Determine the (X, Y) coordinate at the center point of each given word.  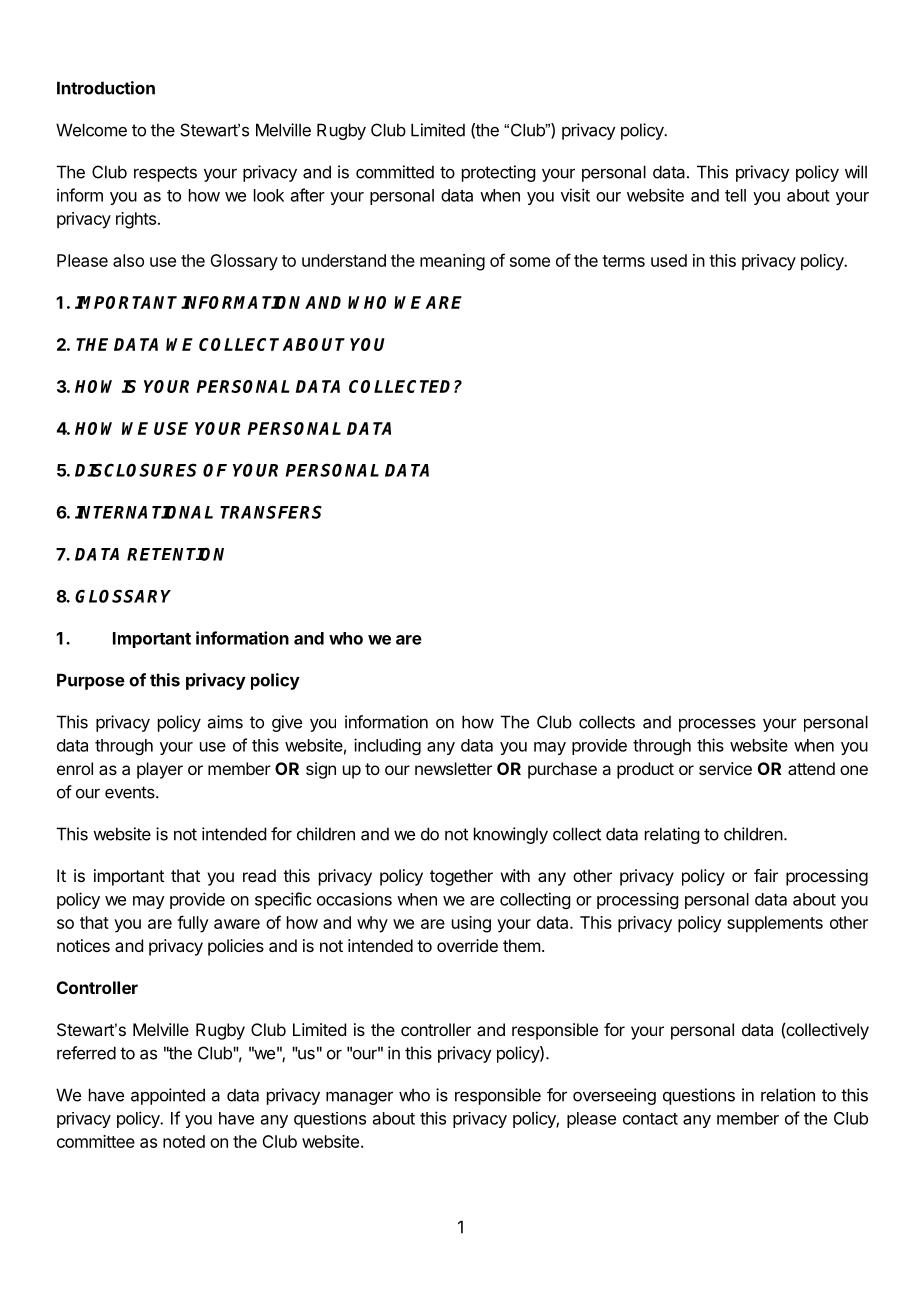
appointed (168, 1096)
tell (735, 195)
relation (788, 1095)
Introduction (106, 88)
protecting (498, 173)
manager (359, 1098)
